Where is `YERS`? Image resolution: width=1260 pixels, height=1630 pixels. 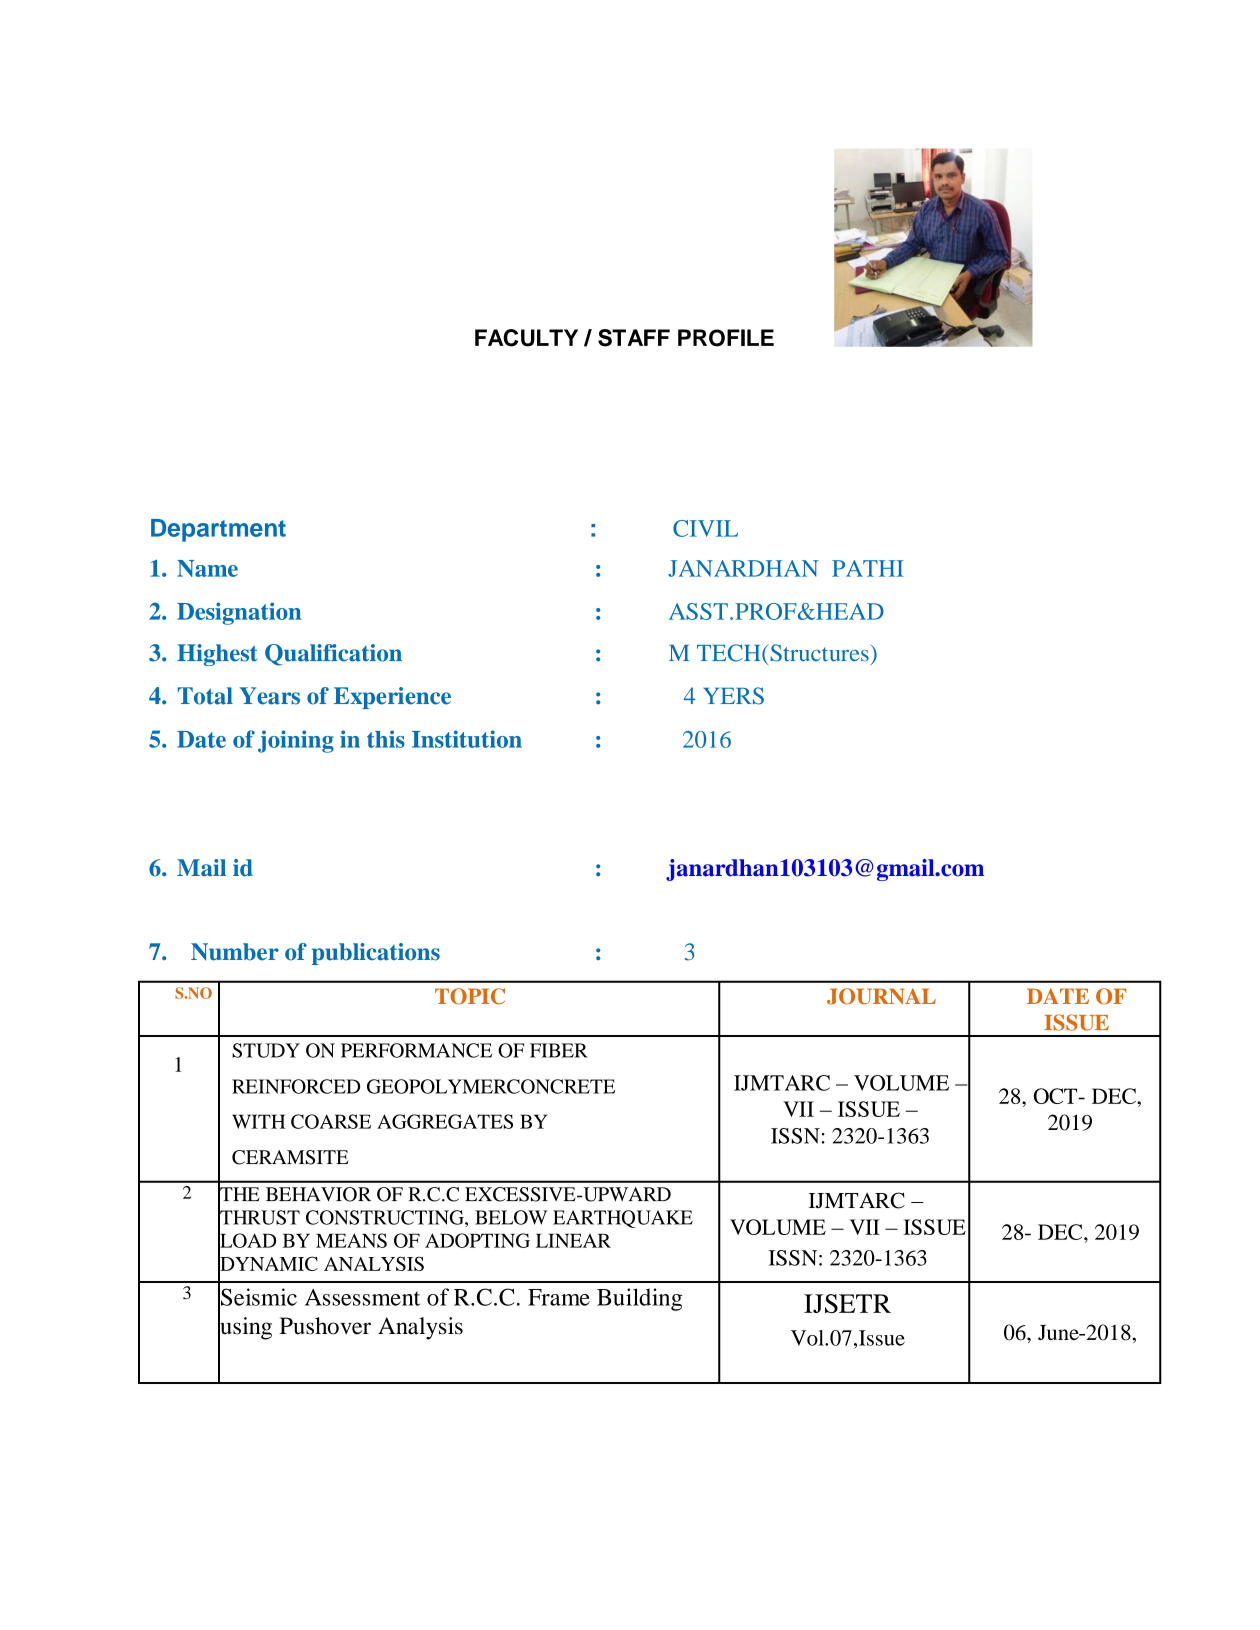 YERS is located at coordinates (733, 696).
